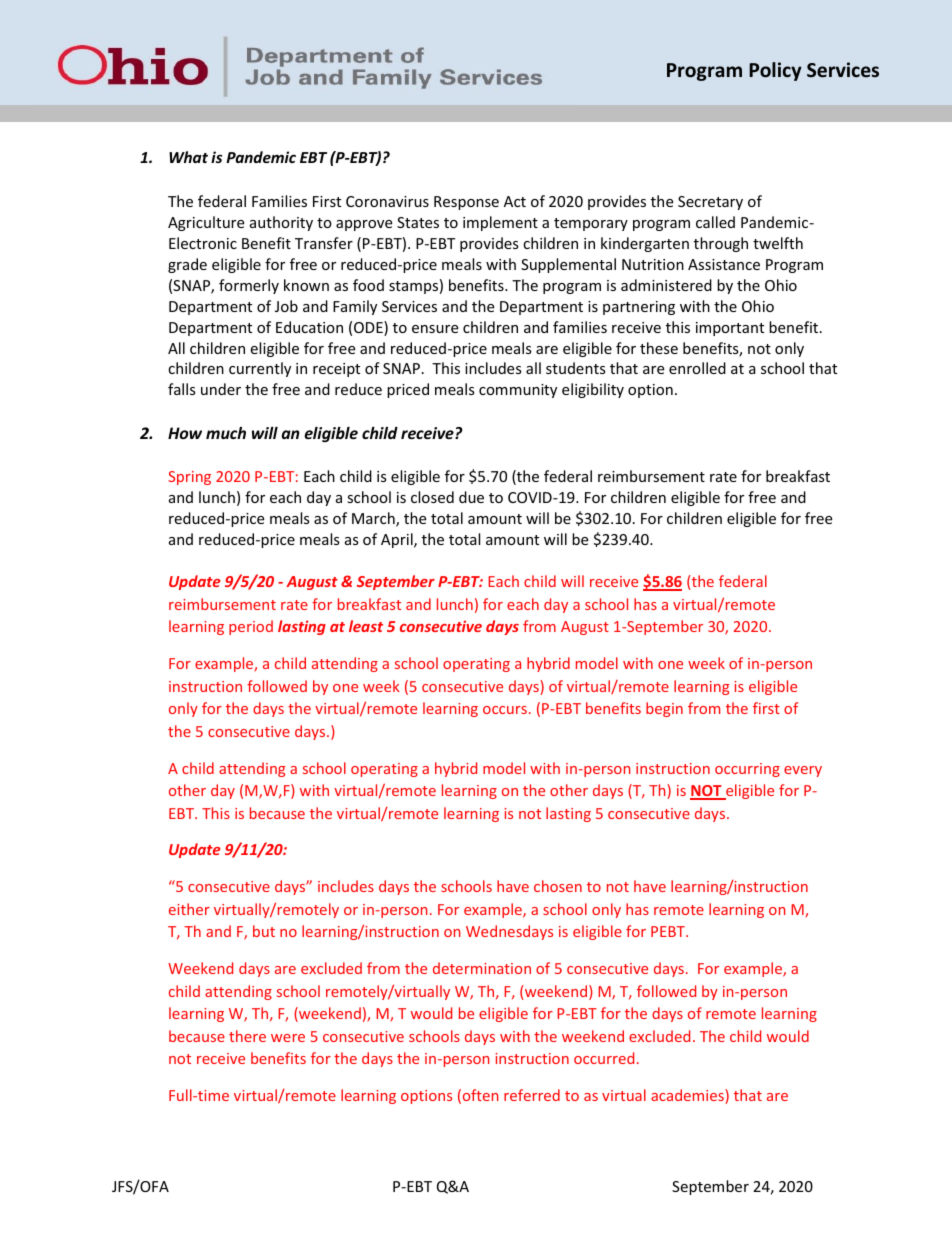 The image size is (952, 1233). What do you see at coordinates (247, 1036) in the image?
I see `there` at bounding box center [247, 1036].
